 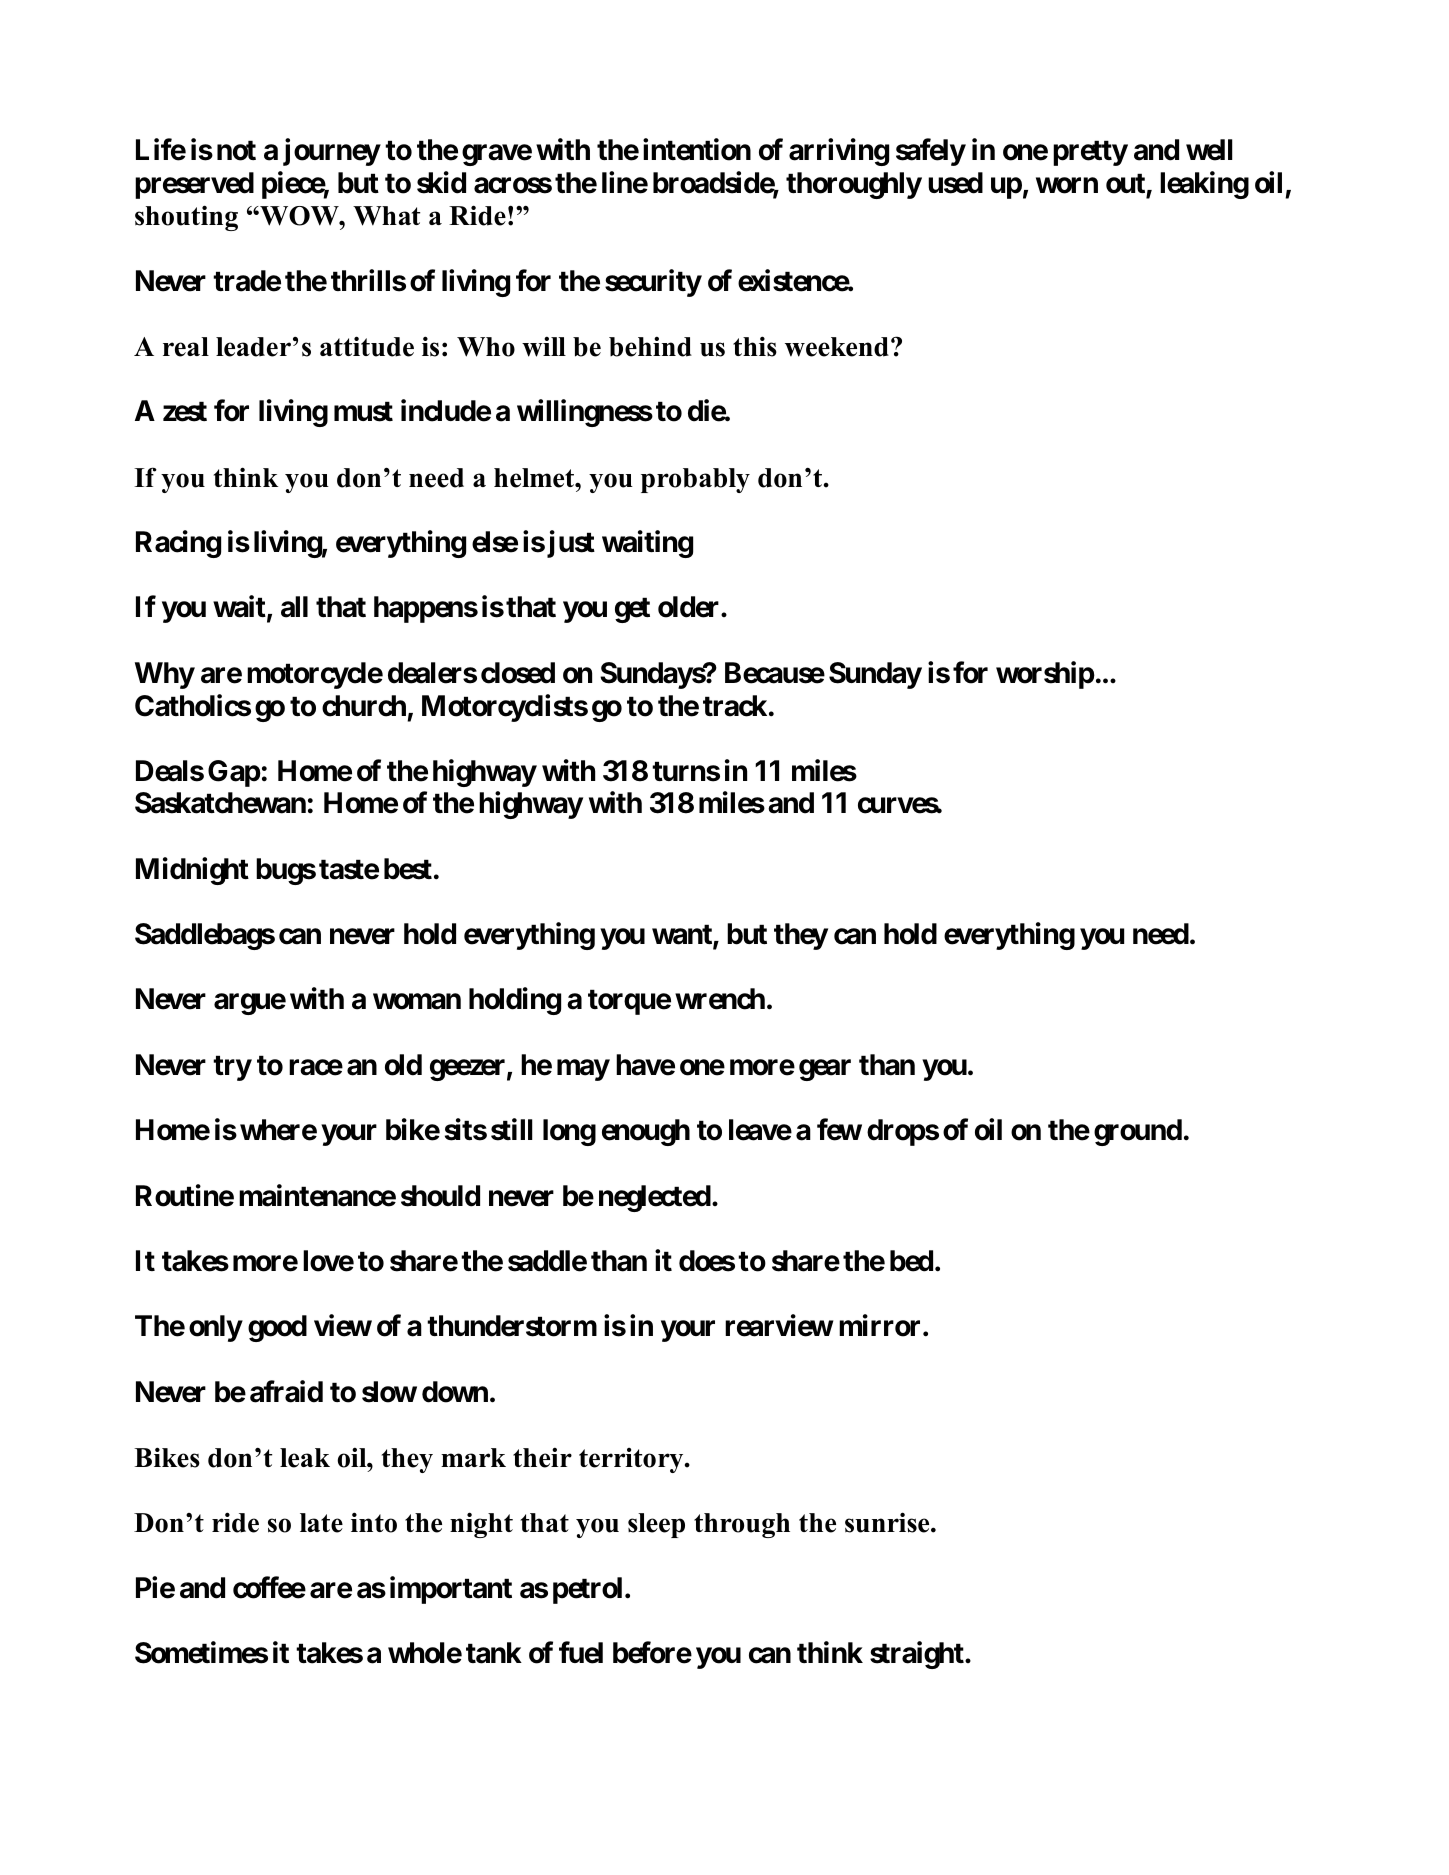 What do you see at coordinates (408, 869) in the screenshot?
I see `best` at bounding box center [408, 869].
